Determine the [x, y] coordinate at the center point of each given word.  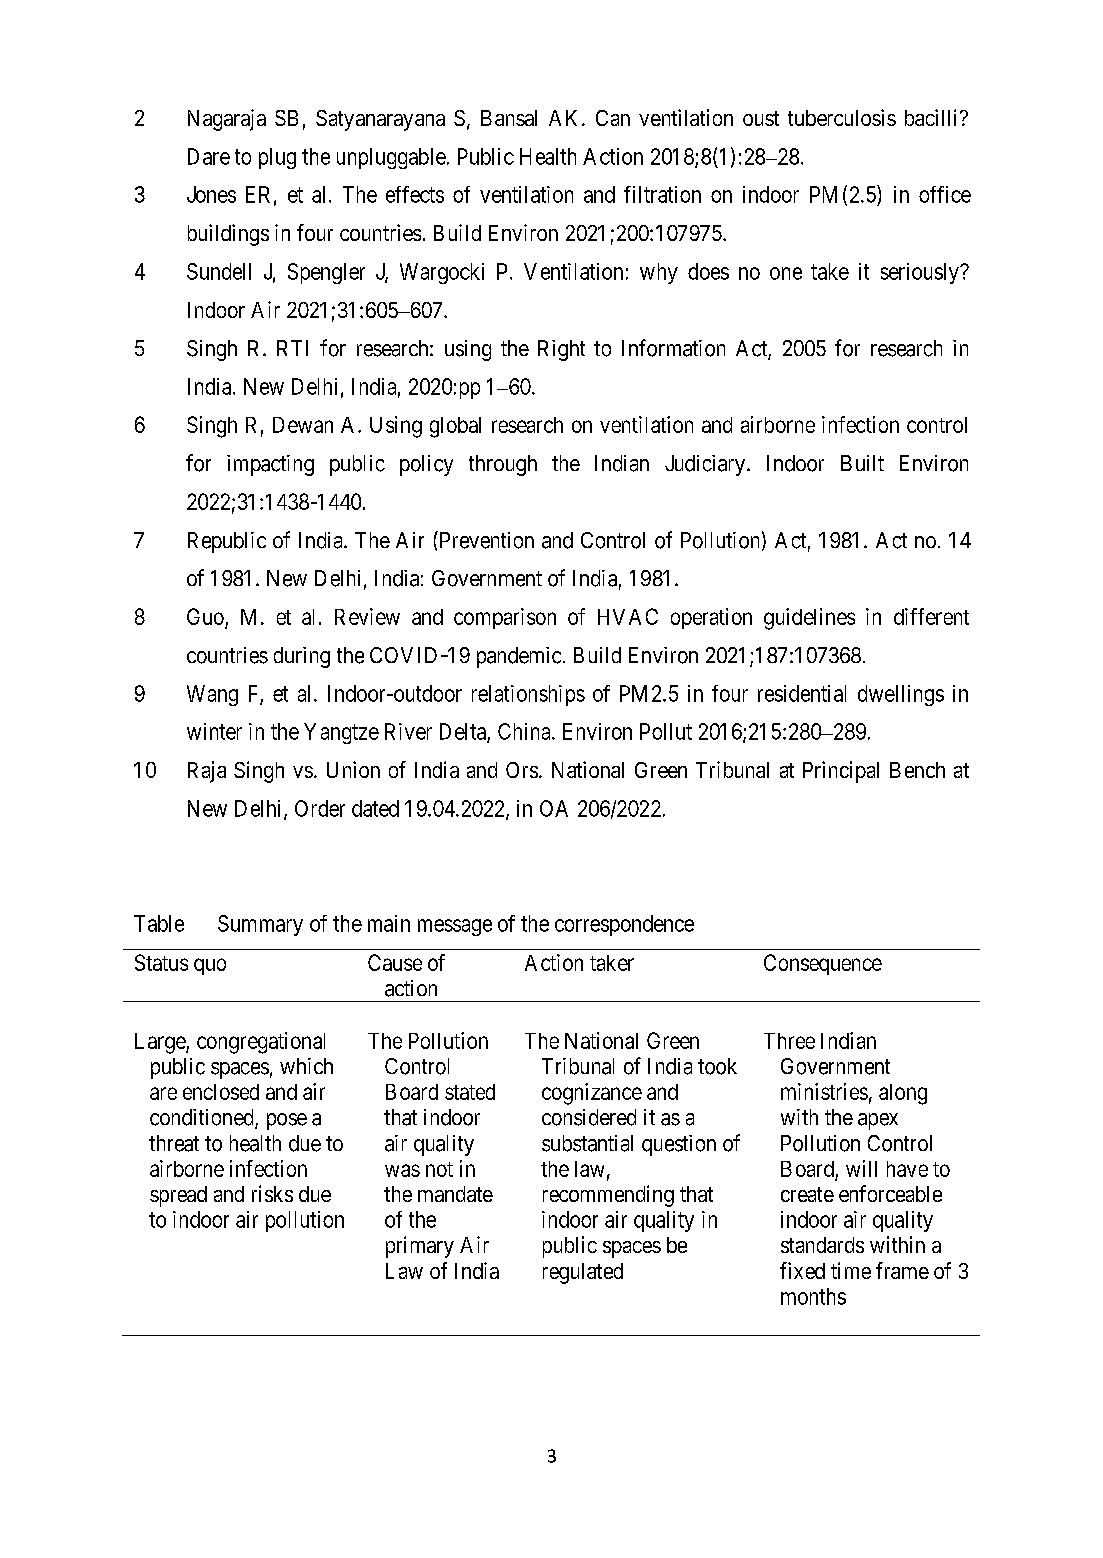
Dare [209, 156]
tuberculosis [842, 117]
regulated [583, 1273]
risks [272, 1193]
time [851, 1270]
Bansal [509, 118]
